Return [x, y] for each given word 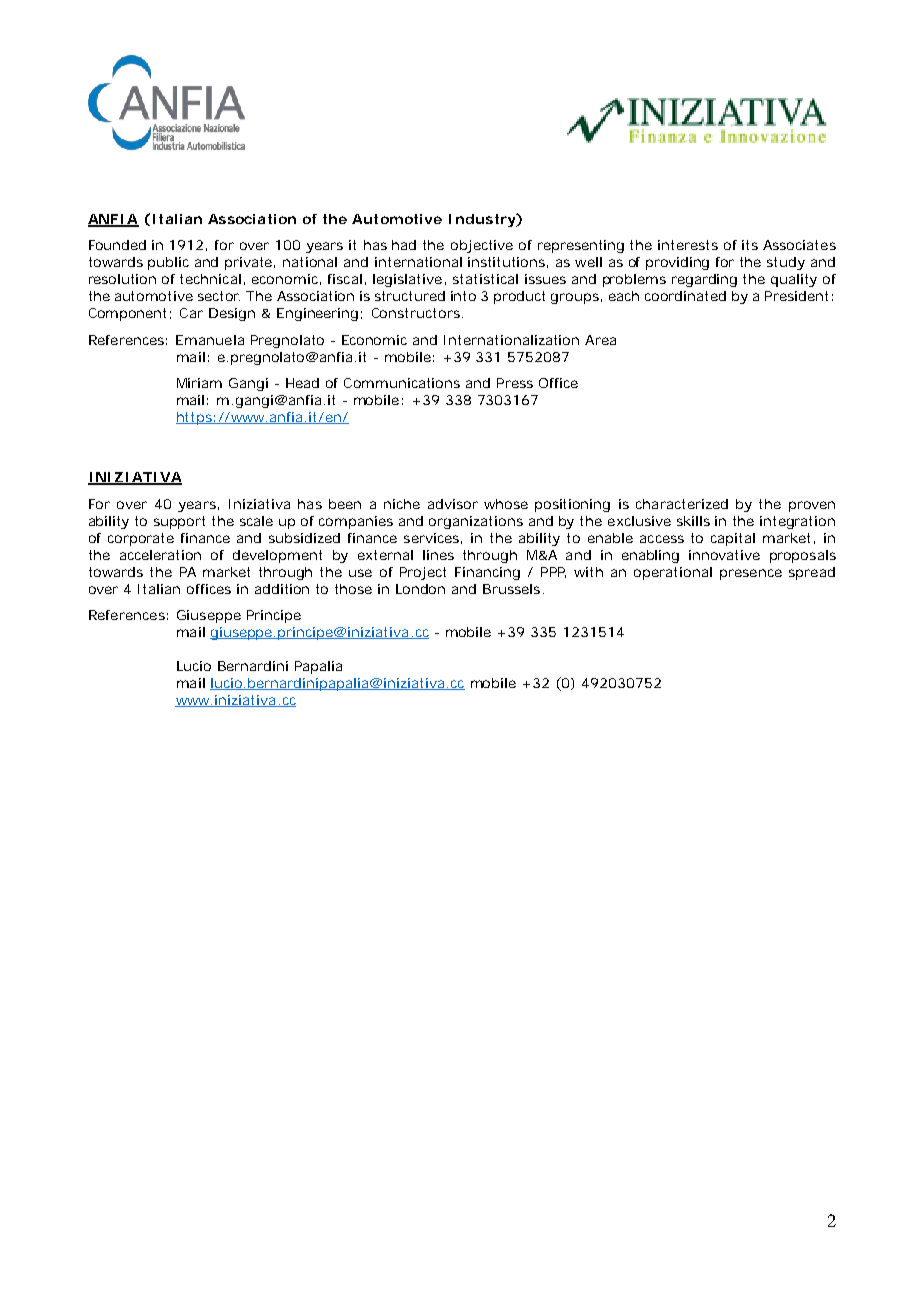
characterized [682, 504]
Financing [487, 573]
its [750, 245]
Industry [482, 220]
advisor [453, 504]
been [345, 504]
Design [232, 314]
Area [600, 340]
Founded [117, 245]
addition [282, 589]
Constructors [416, 313]
